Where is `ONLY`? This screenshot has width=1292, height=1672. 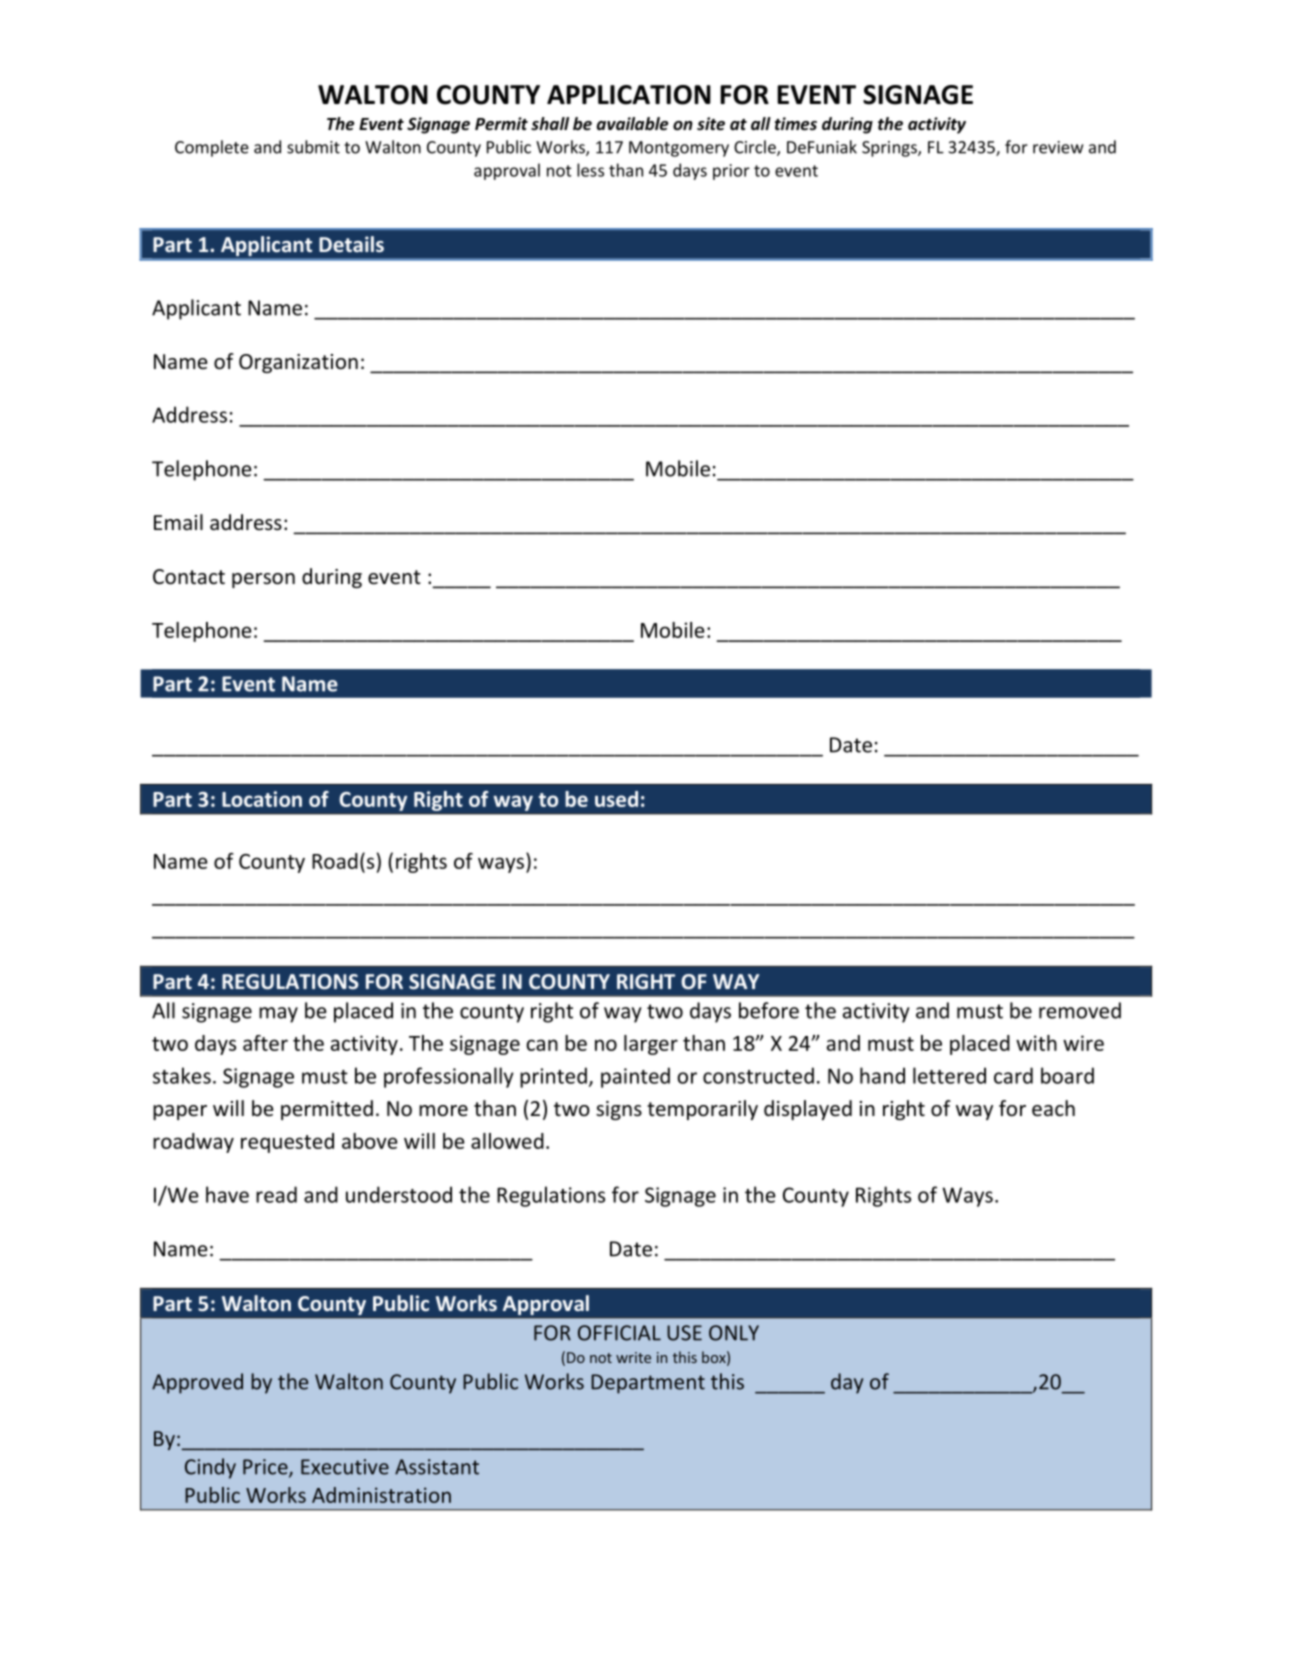 ONLY is located at coordinates (734, 1333).
